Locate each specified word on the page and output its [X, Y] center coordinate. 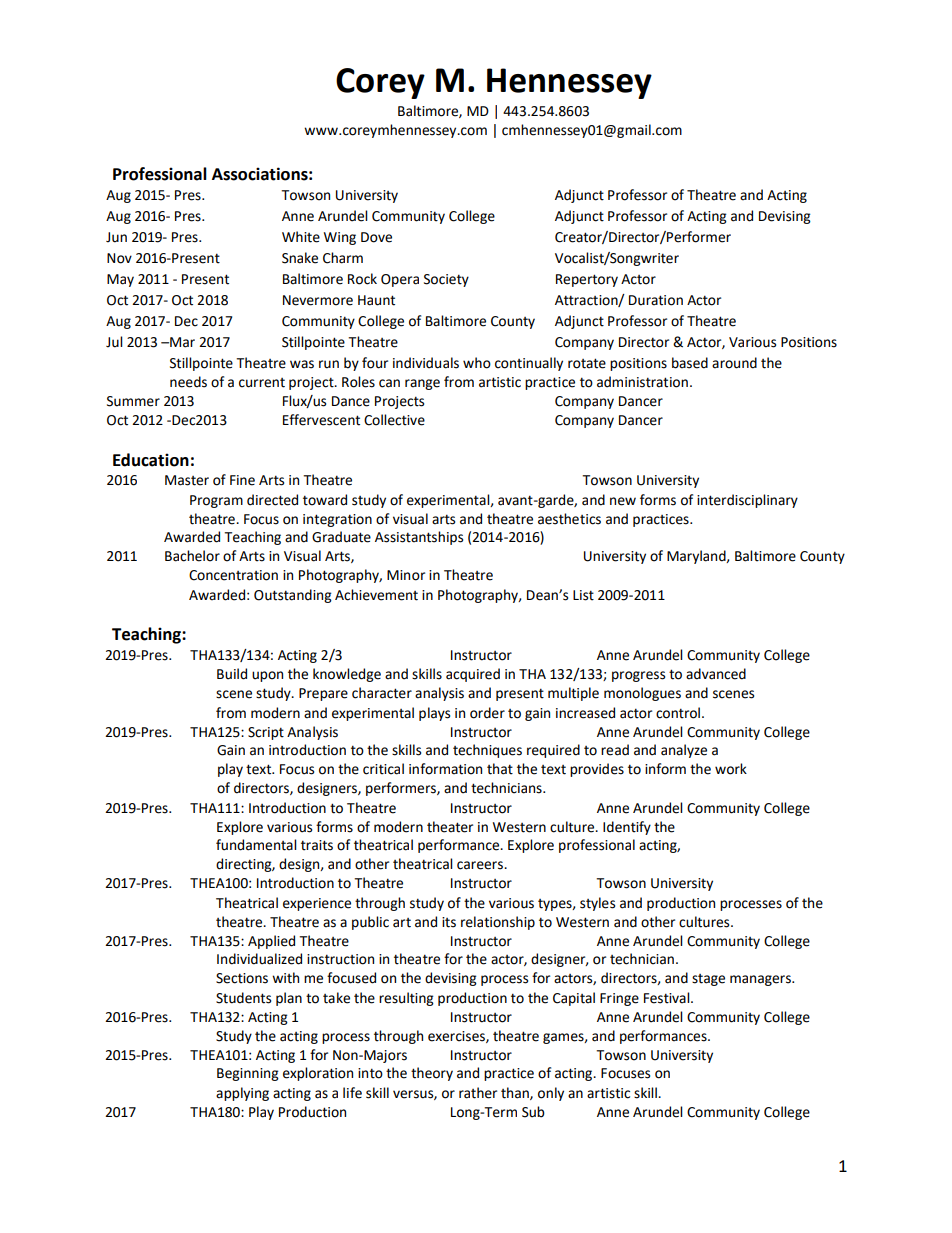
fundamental [256, 845]
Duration [656, 300]
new [623, 501]
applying [242, 1094]
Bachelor [192, 556]
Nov [119, 258]
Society [446, 280]
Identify [627, 828]
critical [383, 769]
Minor [406, 575]
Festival [668, 998]
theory [432, 1074]
